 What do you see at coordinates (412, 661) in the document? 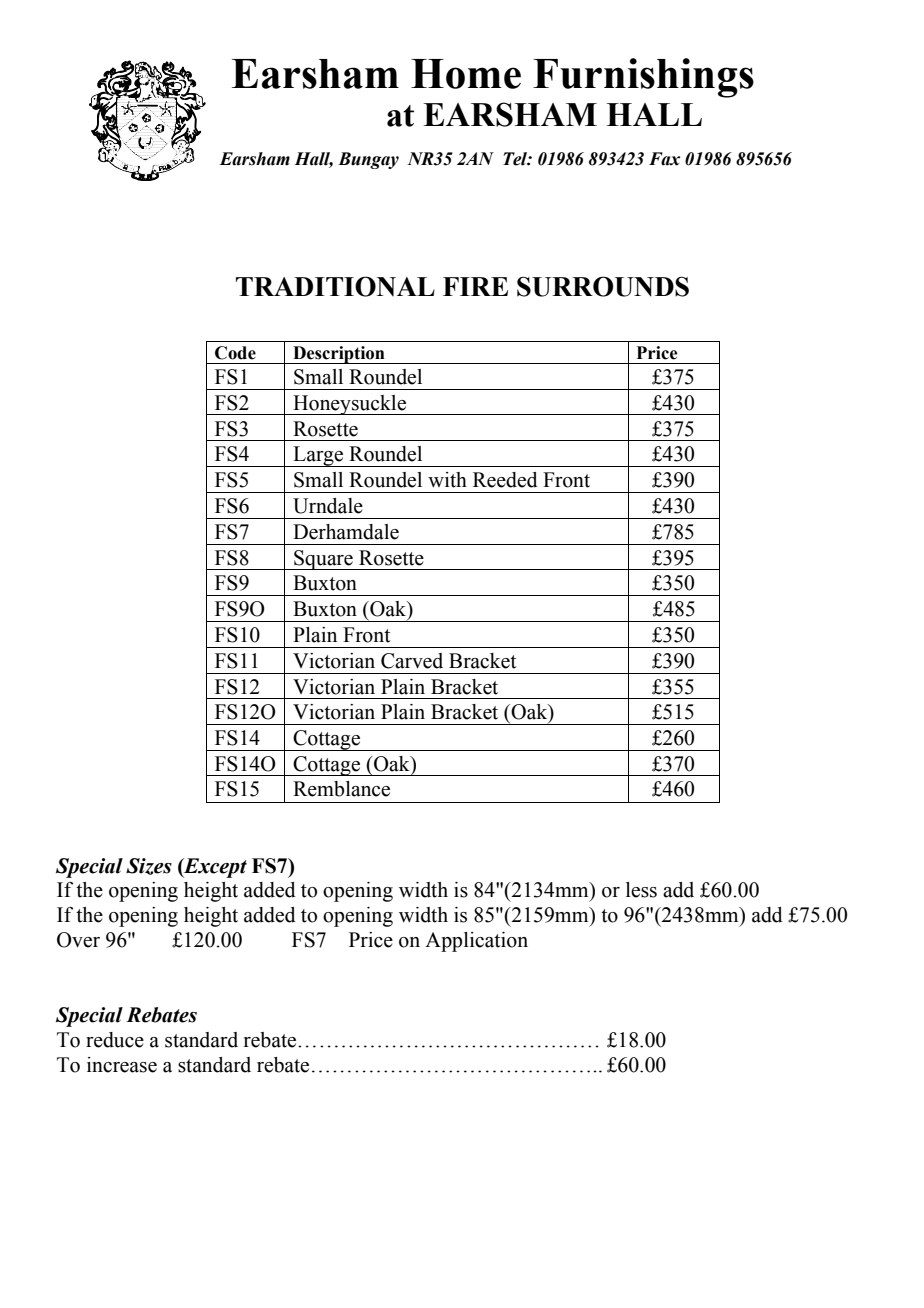
I see `Carved` at bounding box center [412, 661].
